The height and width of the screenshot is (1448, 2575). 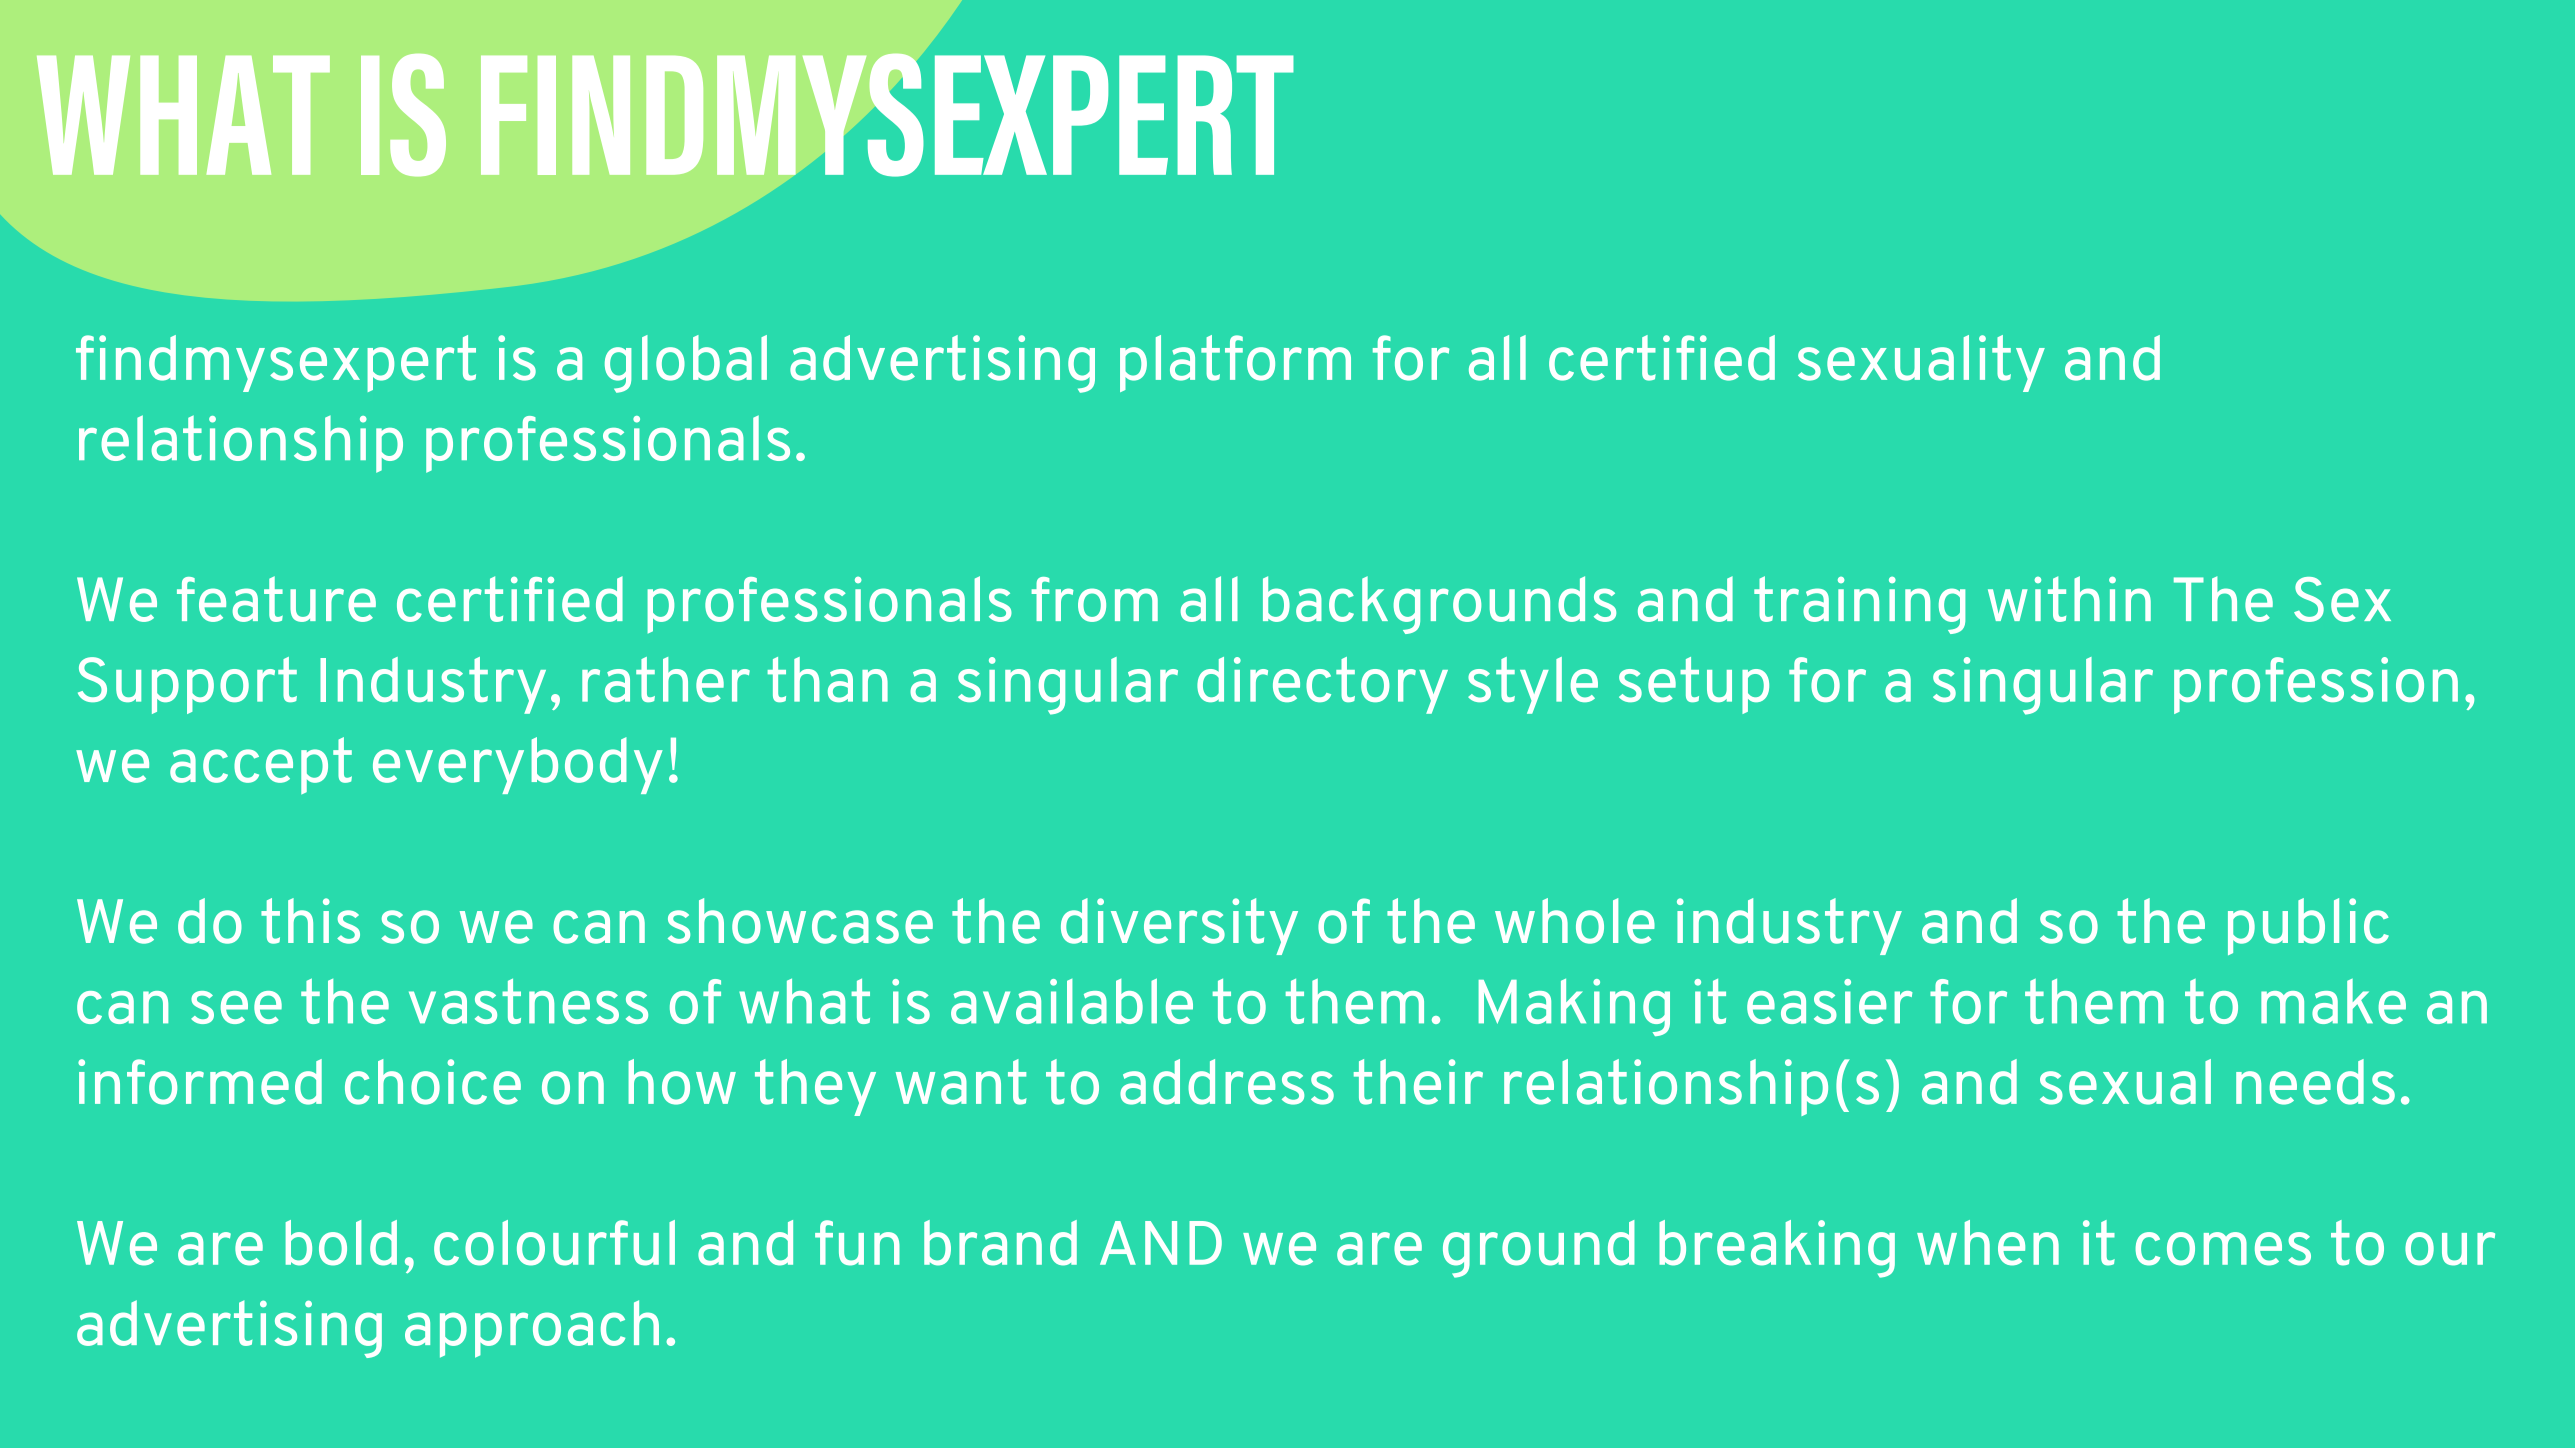 I want to click on diversity, so click(x=1179, y=926).
